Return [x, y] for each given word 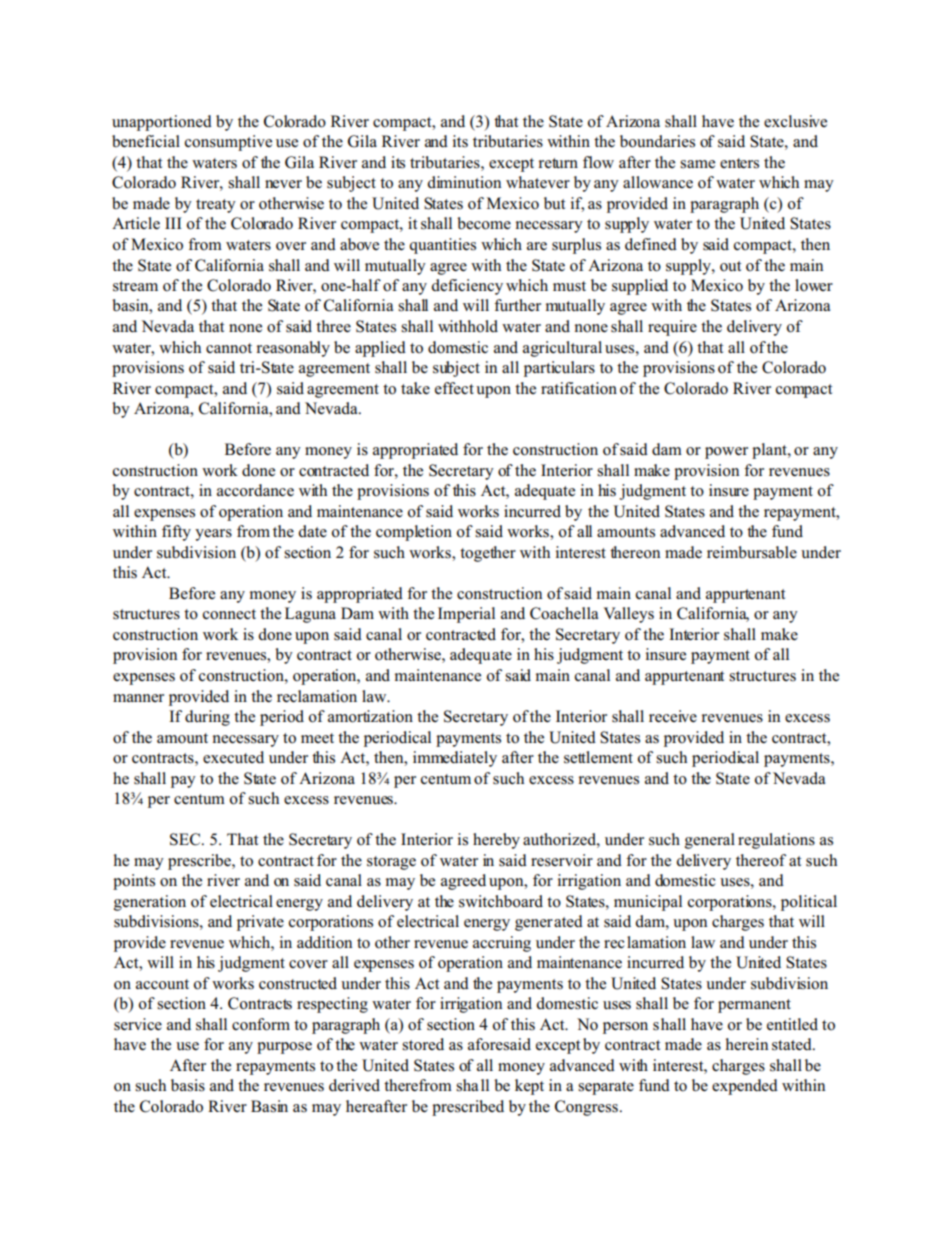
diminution [464, 182]
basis [188, 1085]
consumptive [228, 143]
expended [745, 1087]
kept [529, 1087]
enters [739, 163]
